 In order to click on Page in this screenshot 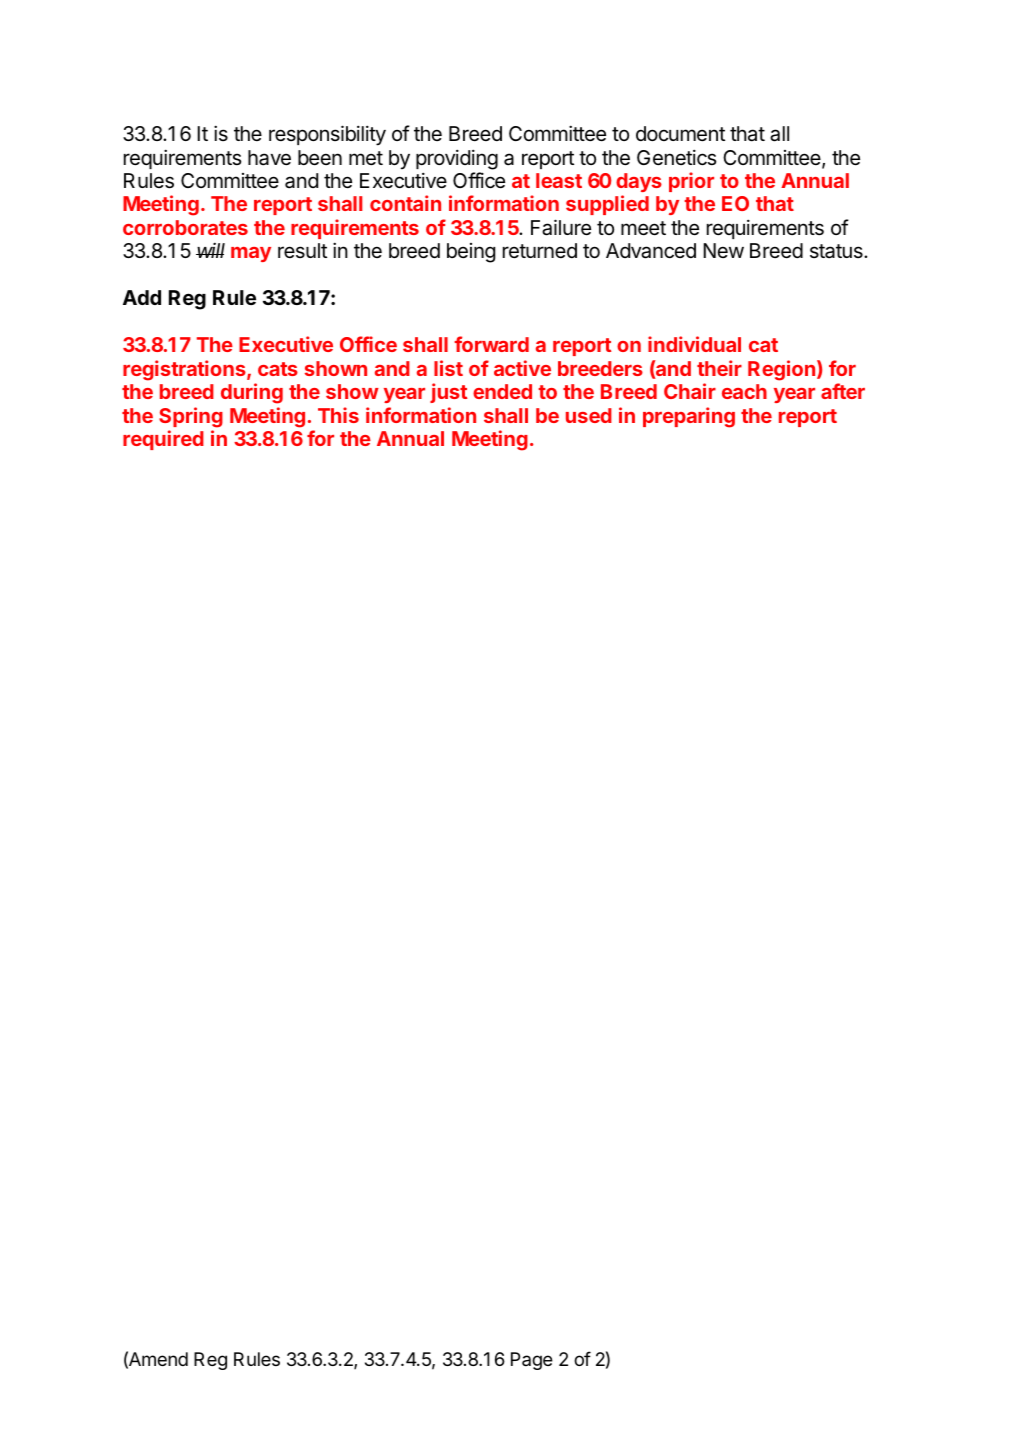, I will do `click(532, 1361)`.
